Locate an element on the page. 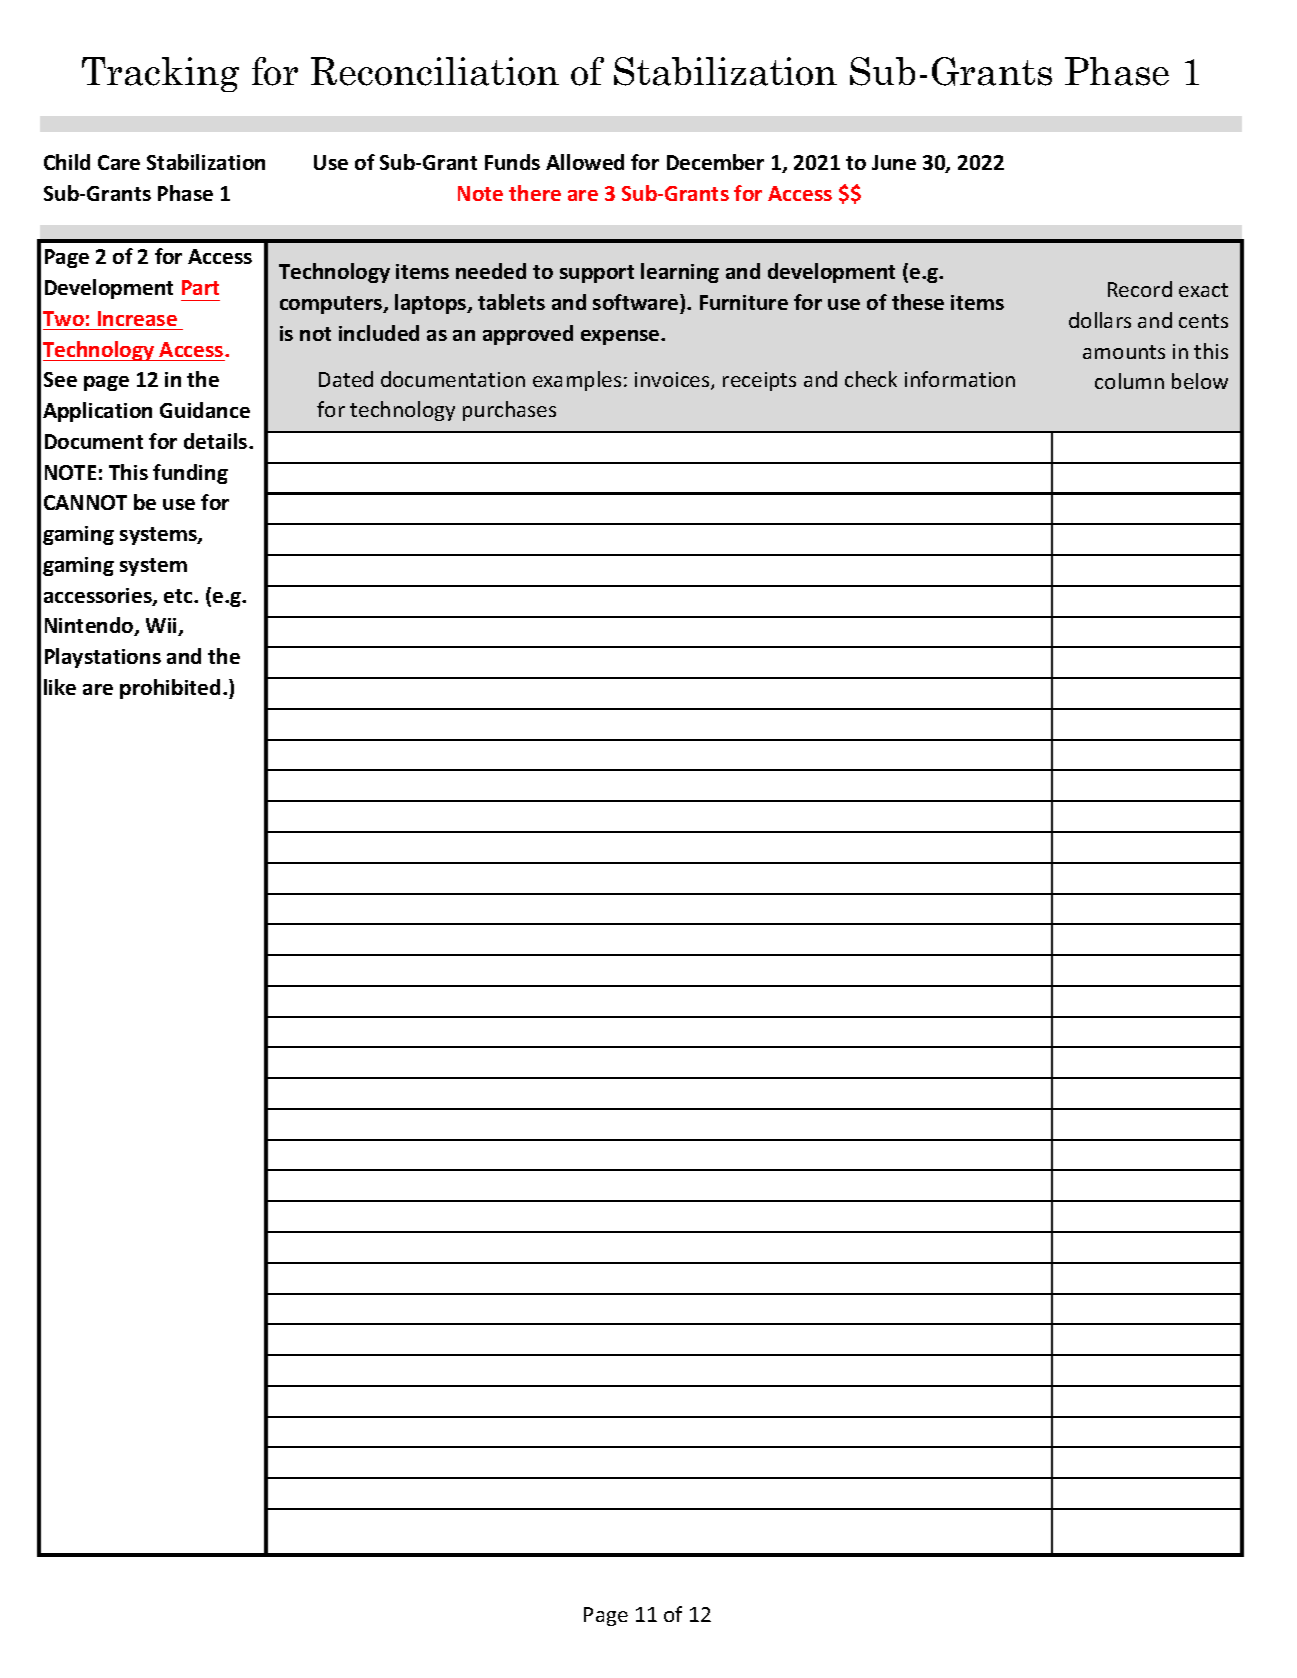 The width and height of the image is (1297, 1678). Wii is located at coordinates (163, 627).
